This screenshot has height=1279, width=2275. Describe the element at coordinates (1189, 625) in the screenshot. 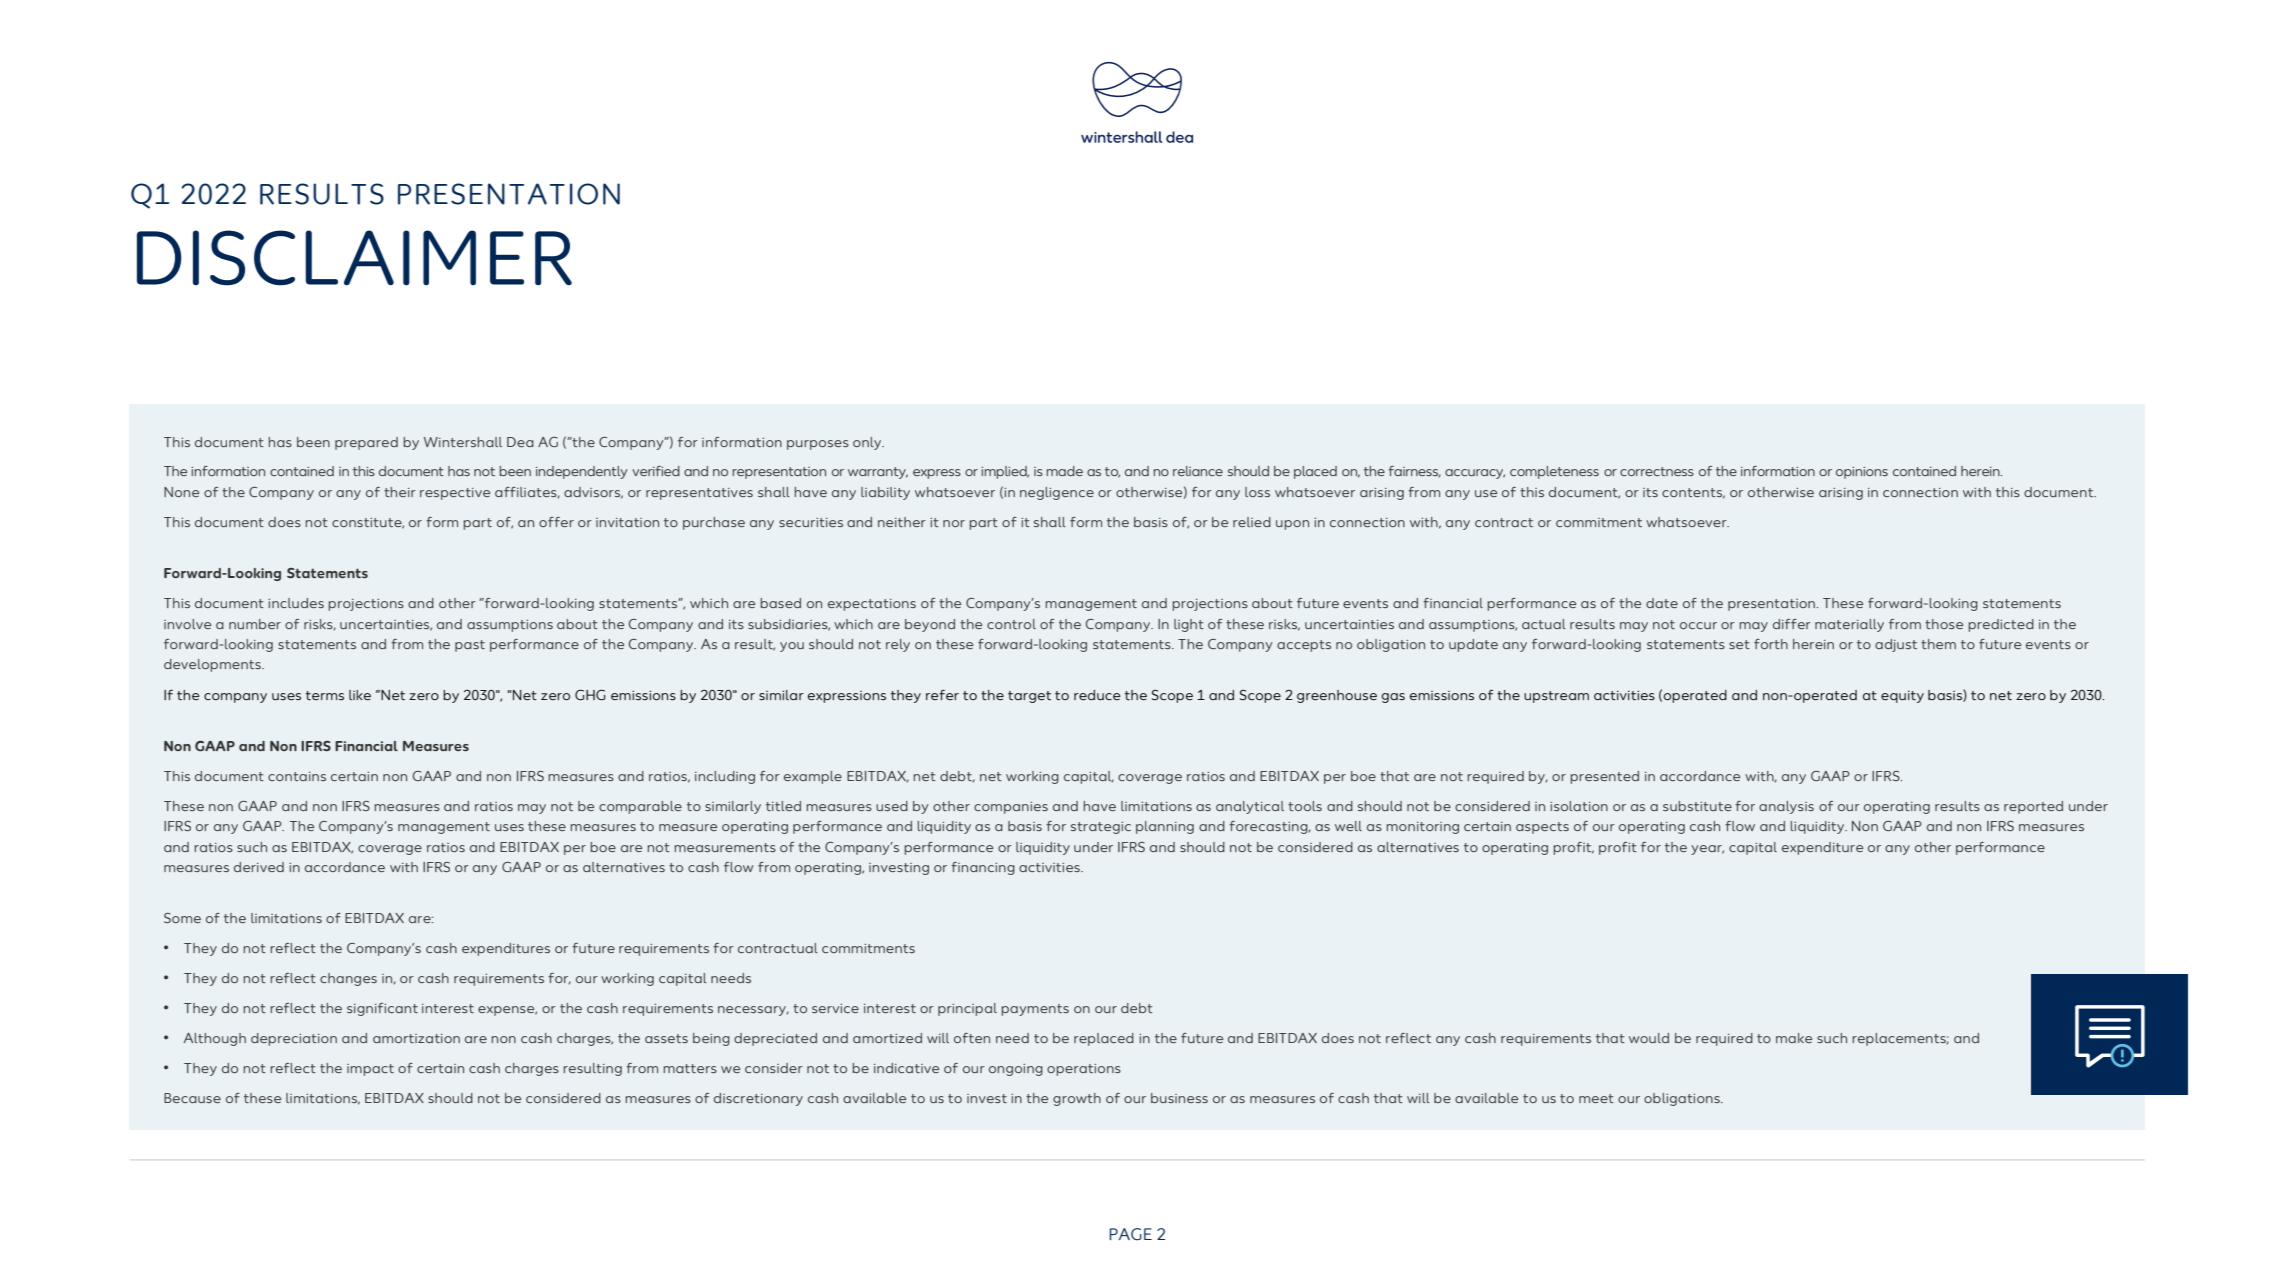

I see `light` at that location.
